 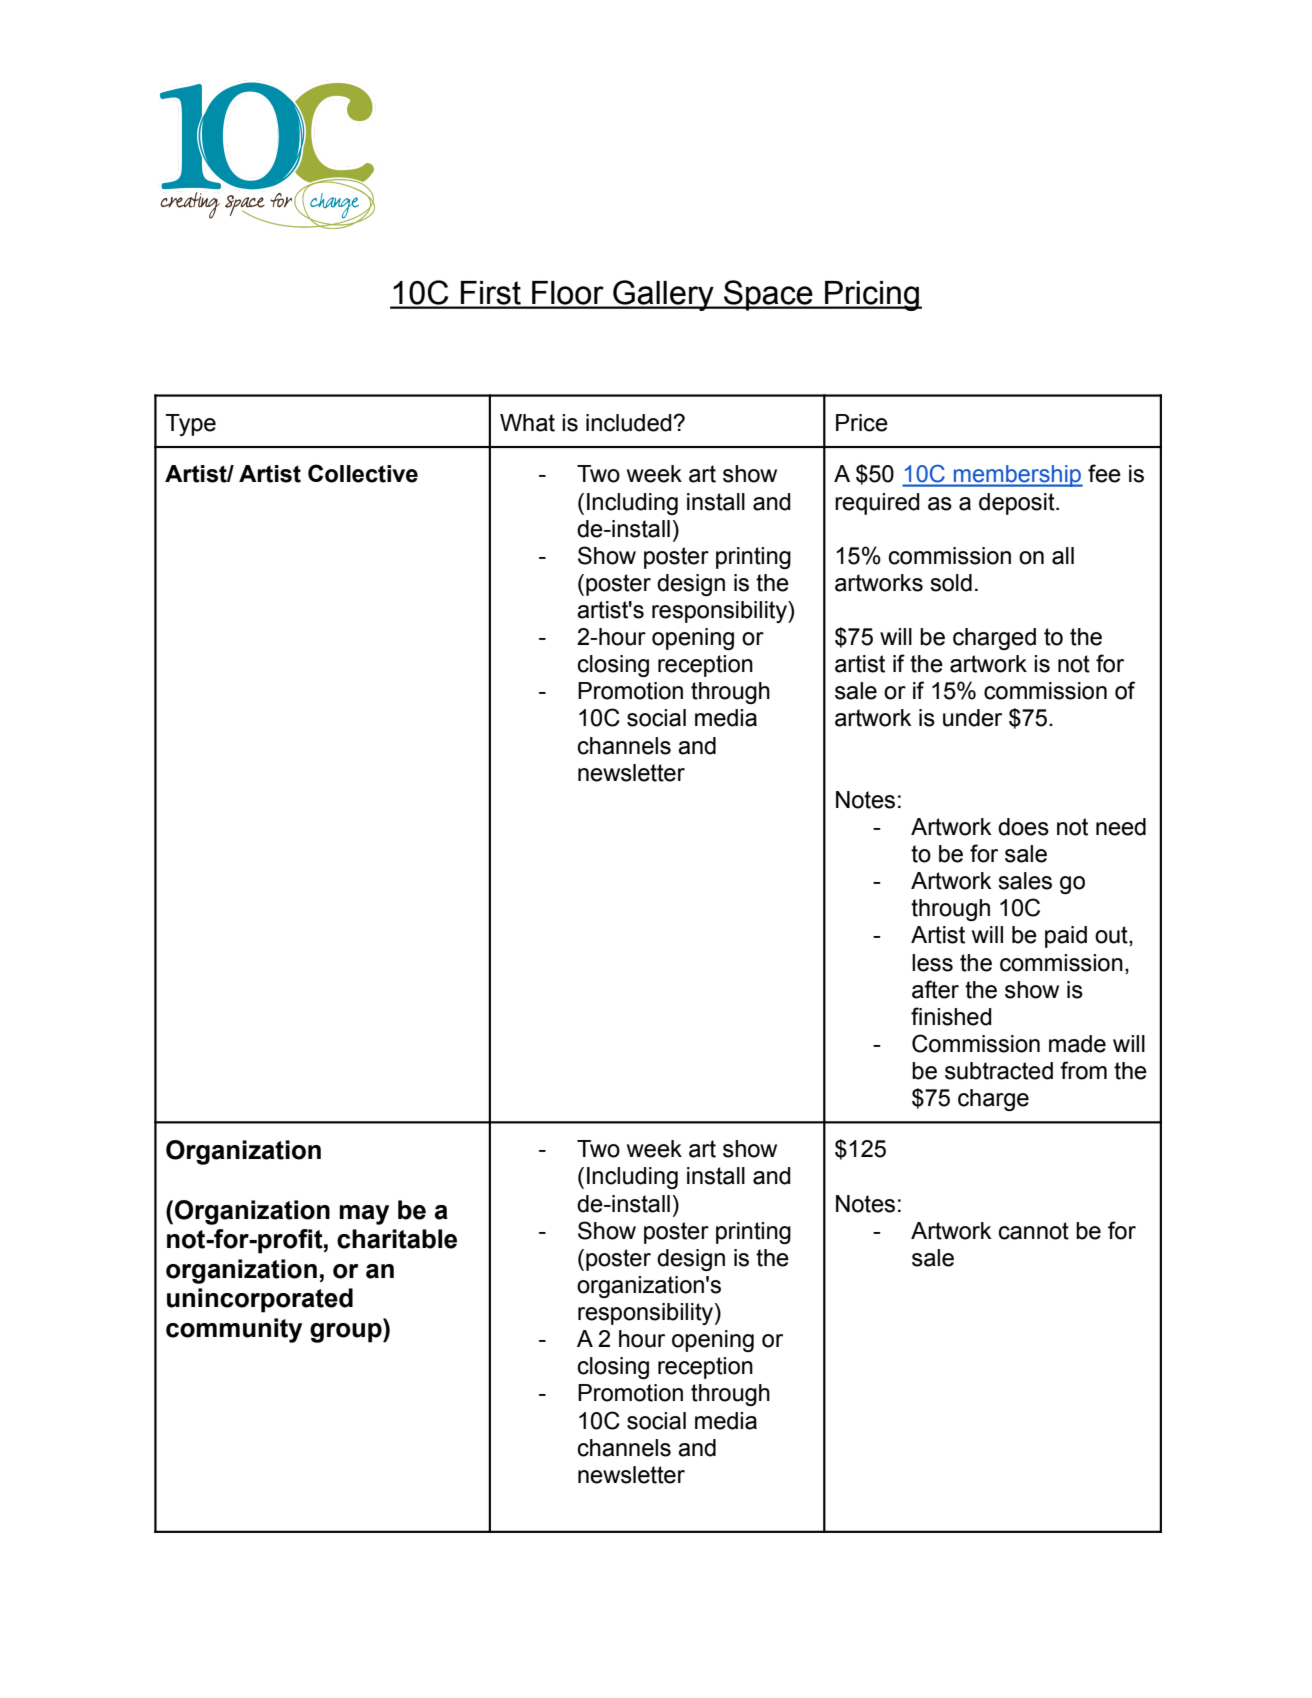 What do you see at coordinates (190, 425) in the screenshot?
I see `Type` at bounding box center [190, 425].
